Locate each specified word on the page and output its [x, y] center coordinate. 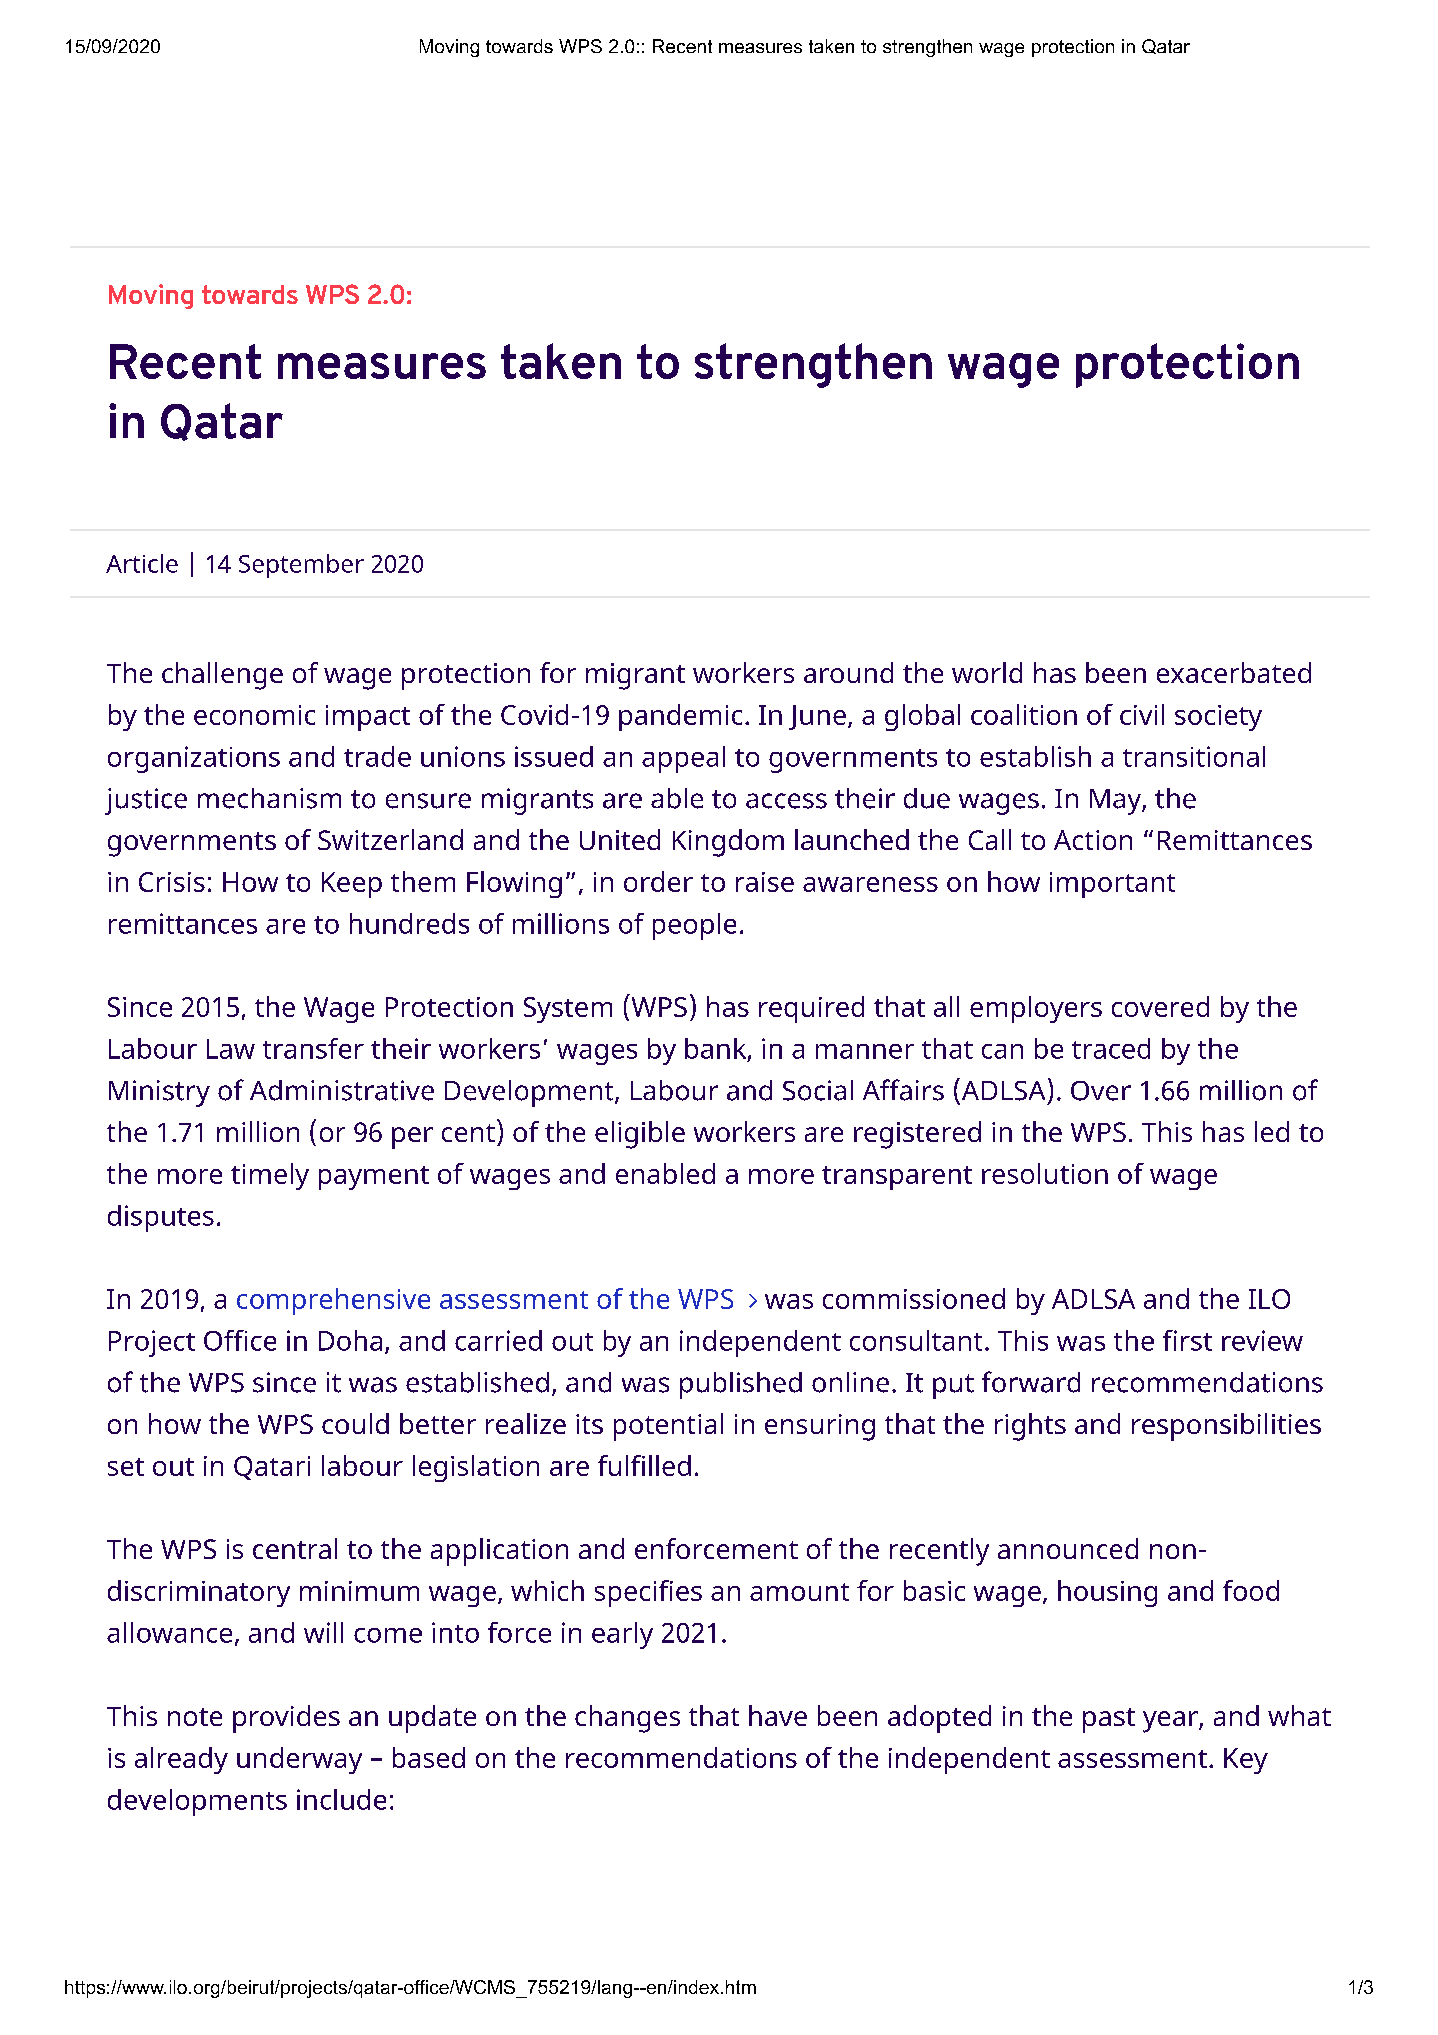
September [301, 566]
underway [299, 1760]
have [778, 1715]
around [848, 672]
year [1170, 1722]
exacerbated [1234, 672]
